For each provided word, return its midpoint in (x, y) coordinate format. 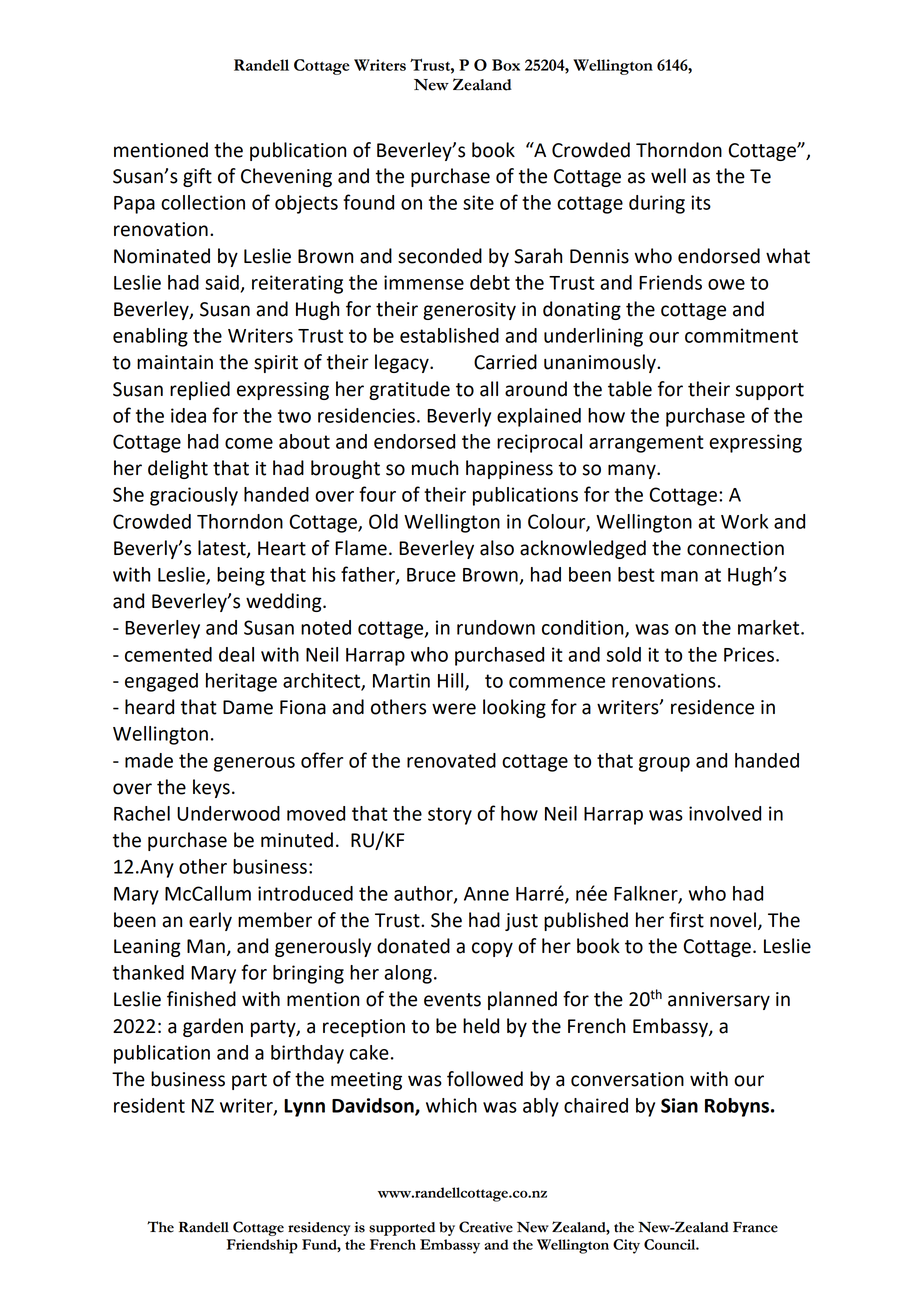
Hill (452, 681)
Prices (749, 654)
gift (197, 177)
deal (236, 654)
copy (492, 949)
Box (506, 65)
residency (319, 1229)
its (701, 202)
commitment (741, 335)
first (686, 920)
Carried (505, 362)
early (210, 921)
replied (200, 390)
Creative (486, 1227)
